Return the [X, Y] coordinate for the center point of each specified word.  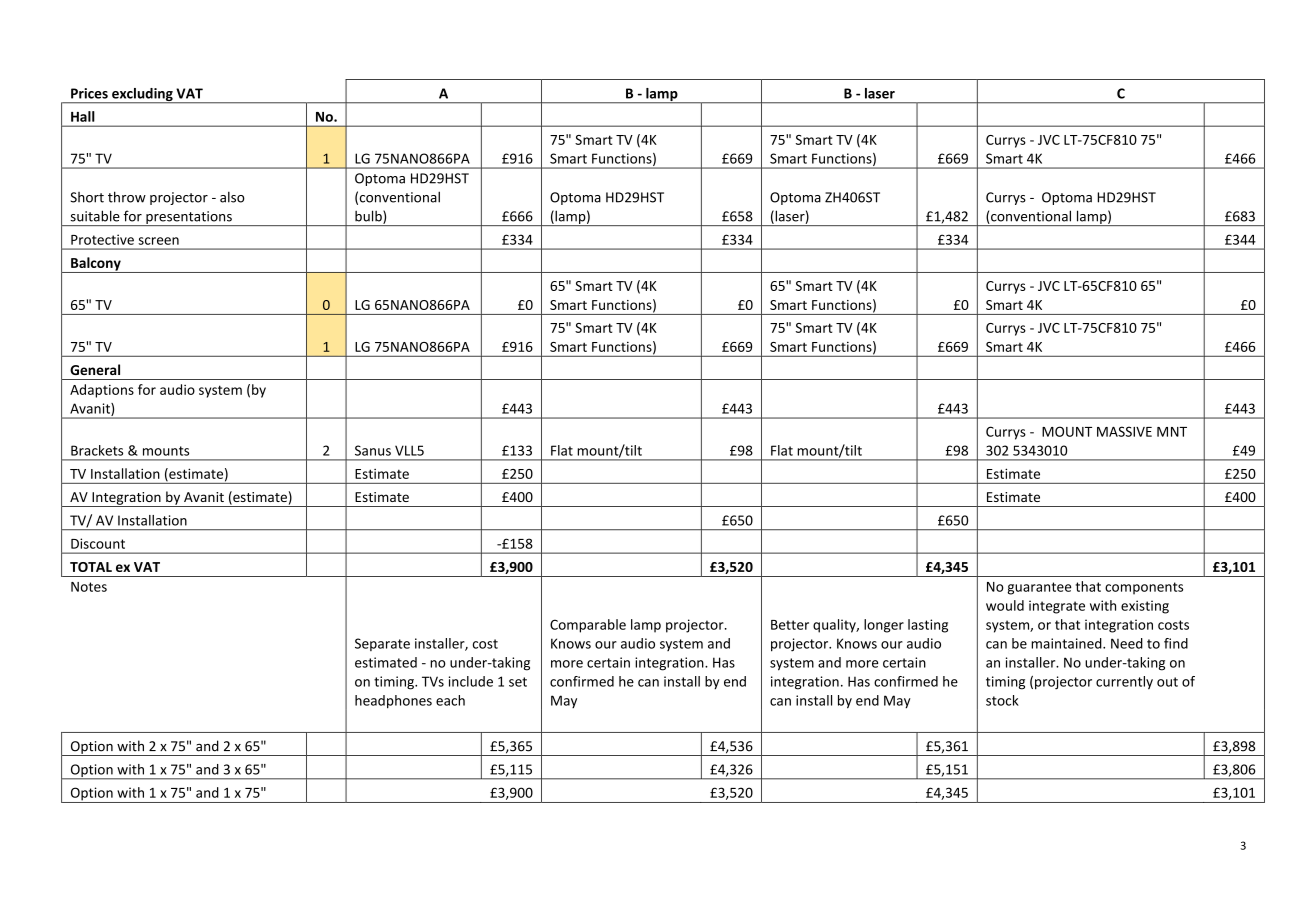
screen [158, 241]
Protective [102, 239]
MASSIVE [1124, 431]
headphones [393, 702]
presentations [189, 218]
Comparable [588, 626]
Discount [98, 543]
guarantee [1039, 588]
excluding [142, 96]
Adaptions [102, 391]
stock [1002, 700]
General [95, 369]
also [232, 197]
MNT [1172, 432]
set [518, 682]
